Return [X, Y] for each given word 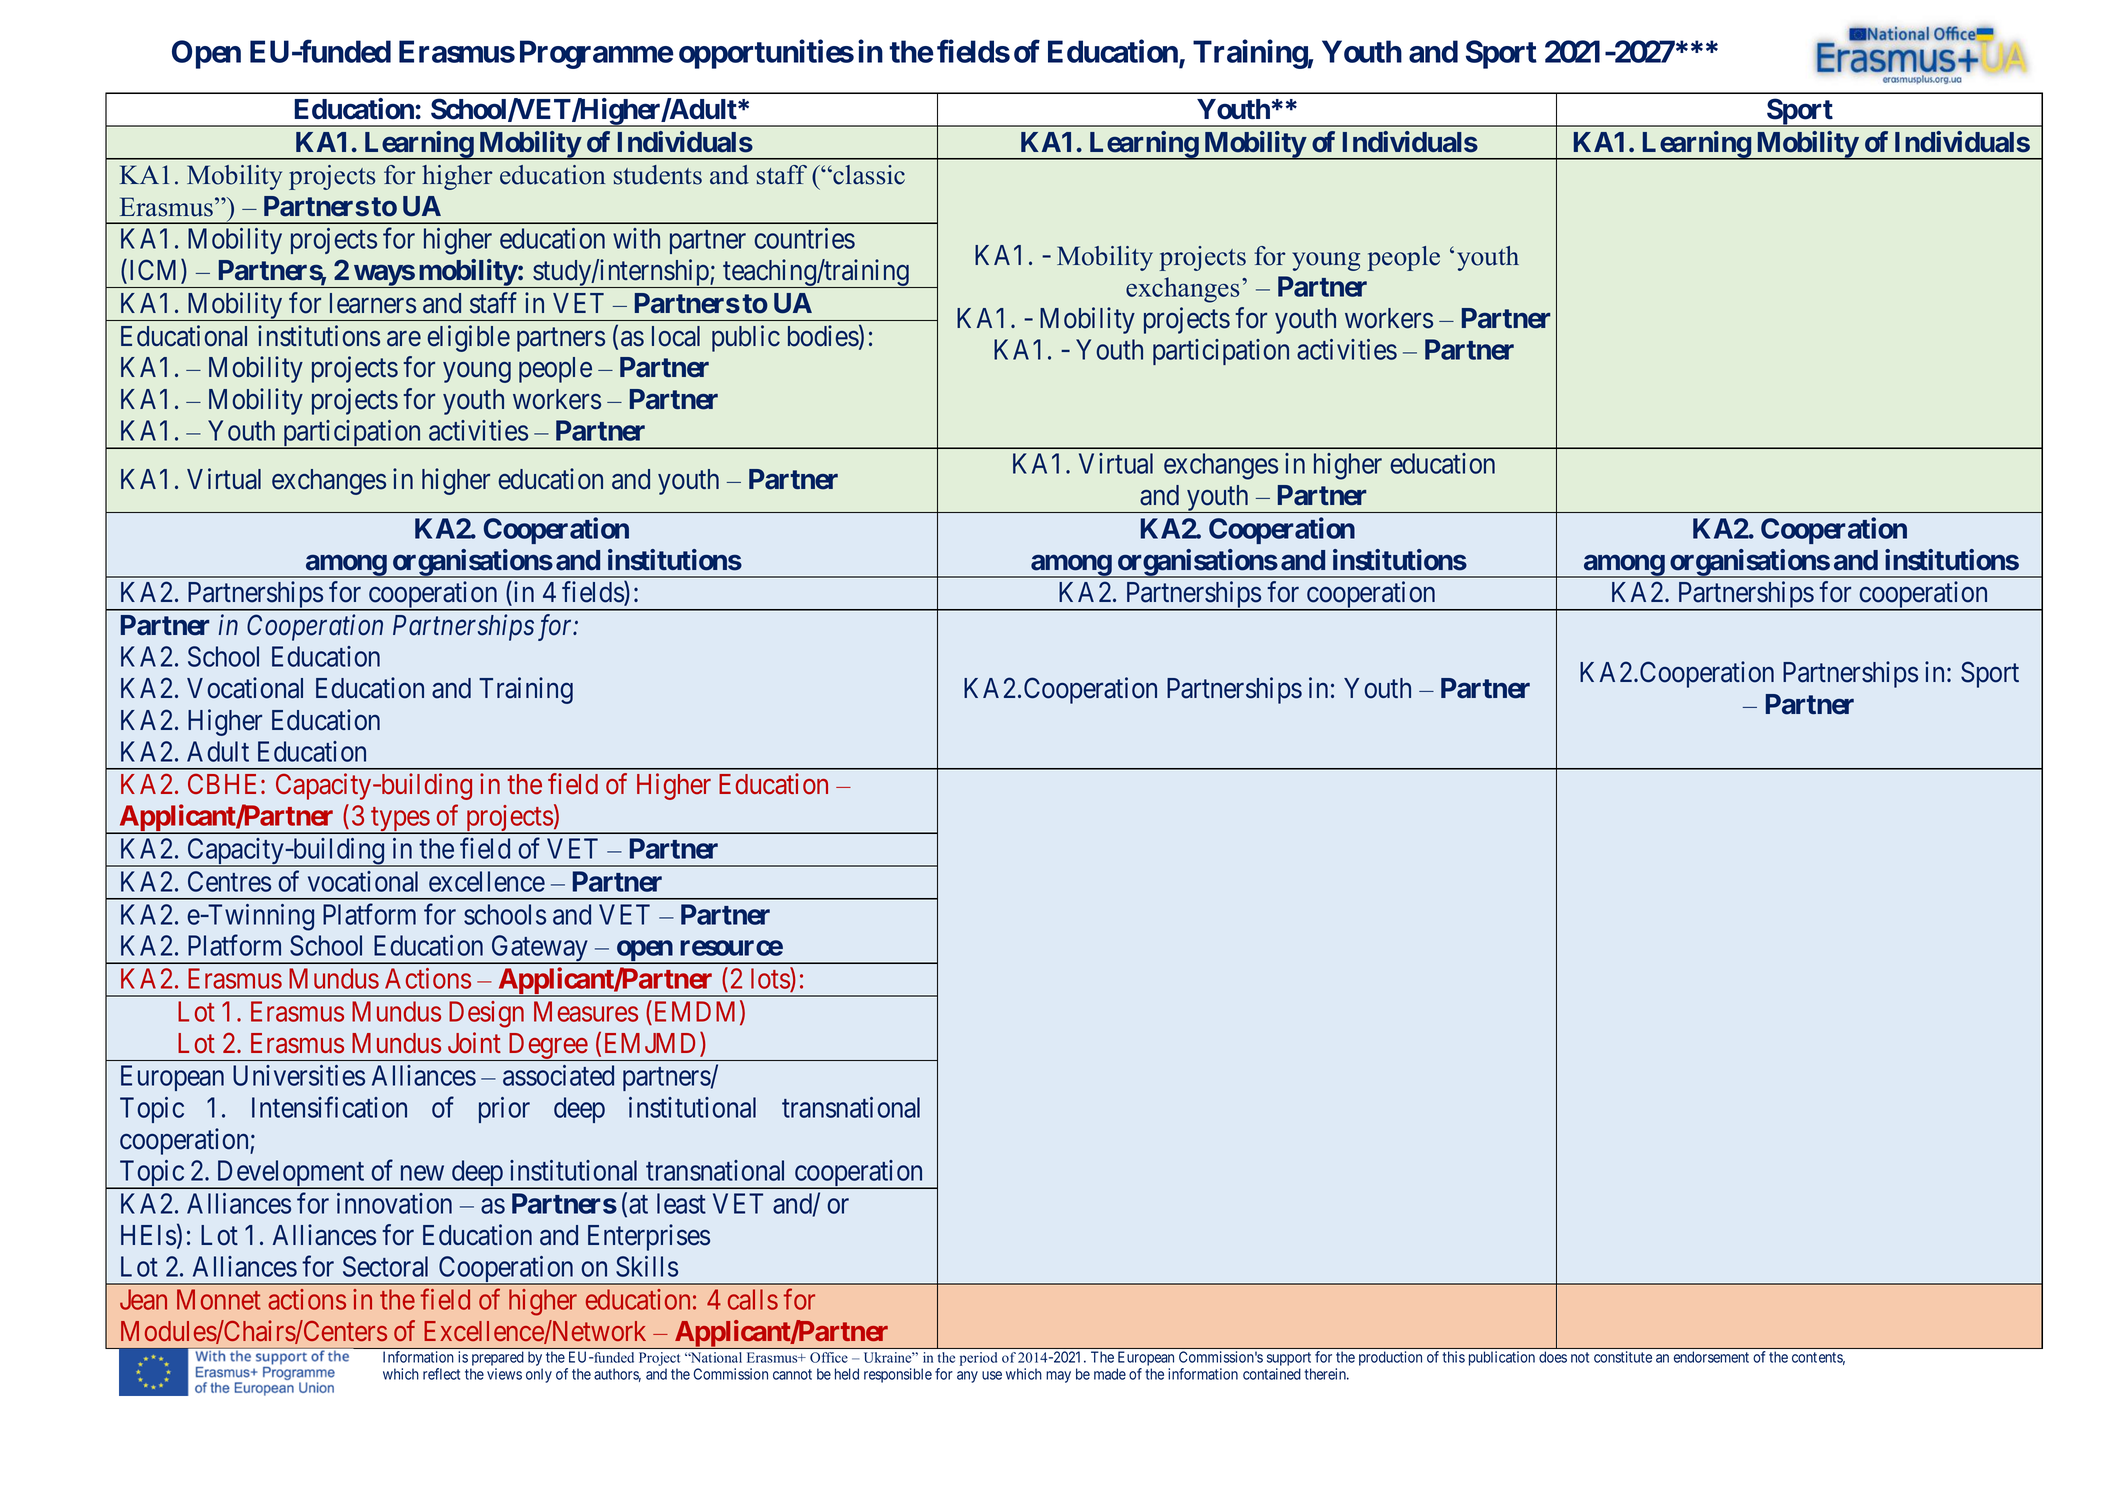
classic [868, 175]
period [978, 1359]
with [636, 238]
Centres [229, 881]
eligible [468, 338]
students [658, 175]
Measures [586, 1011]
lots [771, 980]
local [676, 336]
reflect [441, 1374]
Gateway [539, 949]
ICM [156, 271]
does [1553, 1357]
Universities [299, 1075]
